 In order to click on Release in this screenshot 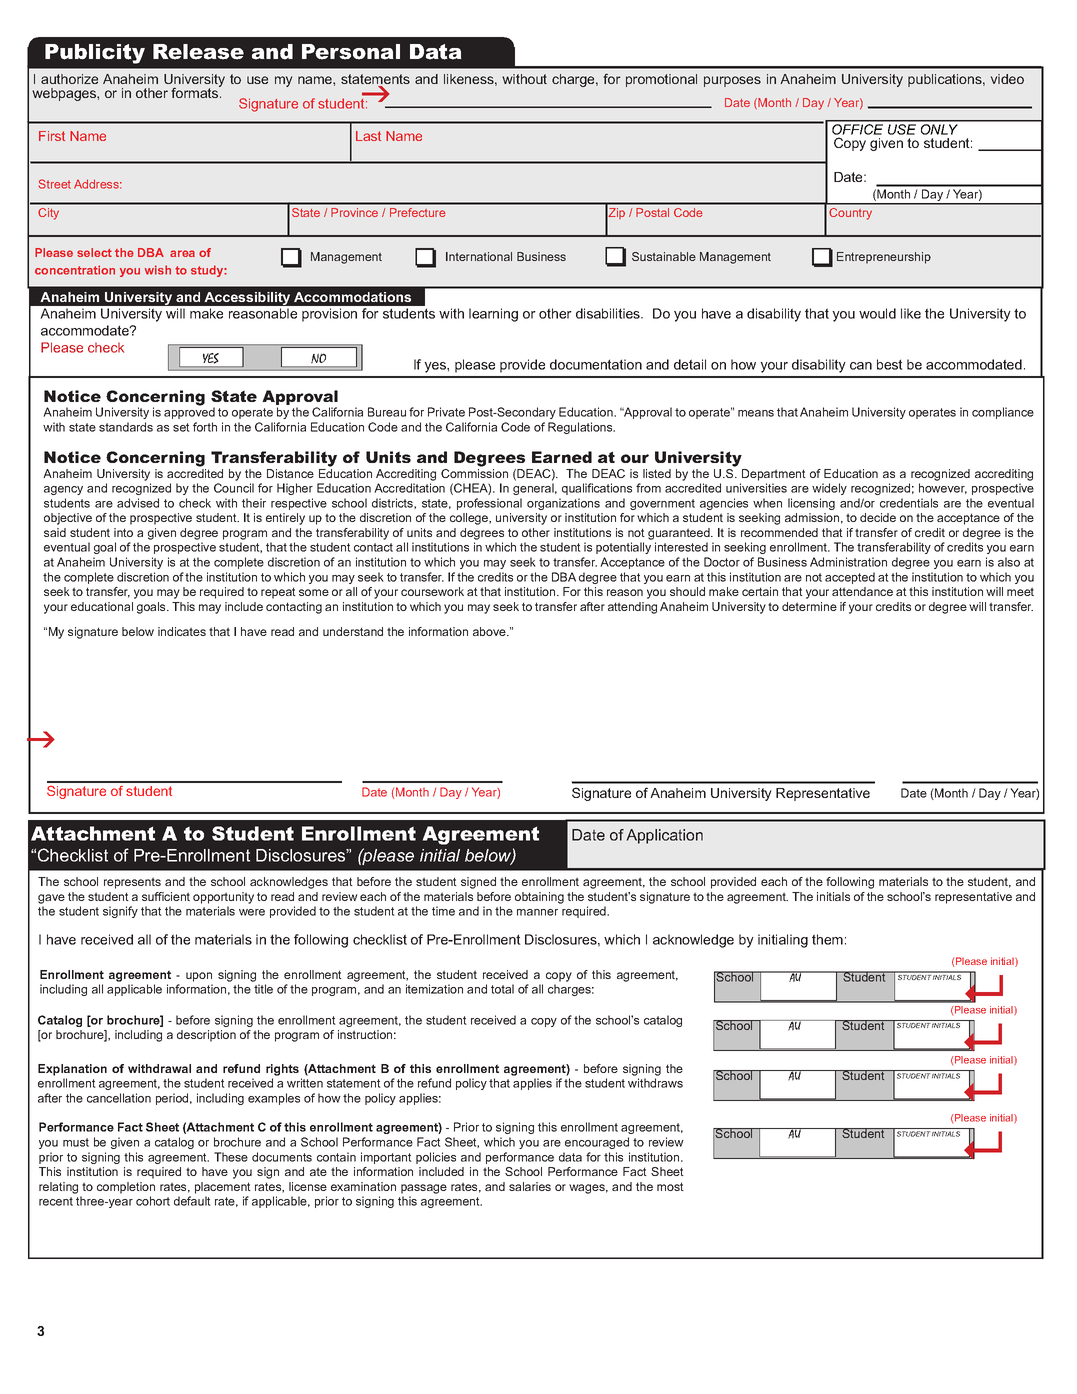, I will do `click(198, 52)`.
